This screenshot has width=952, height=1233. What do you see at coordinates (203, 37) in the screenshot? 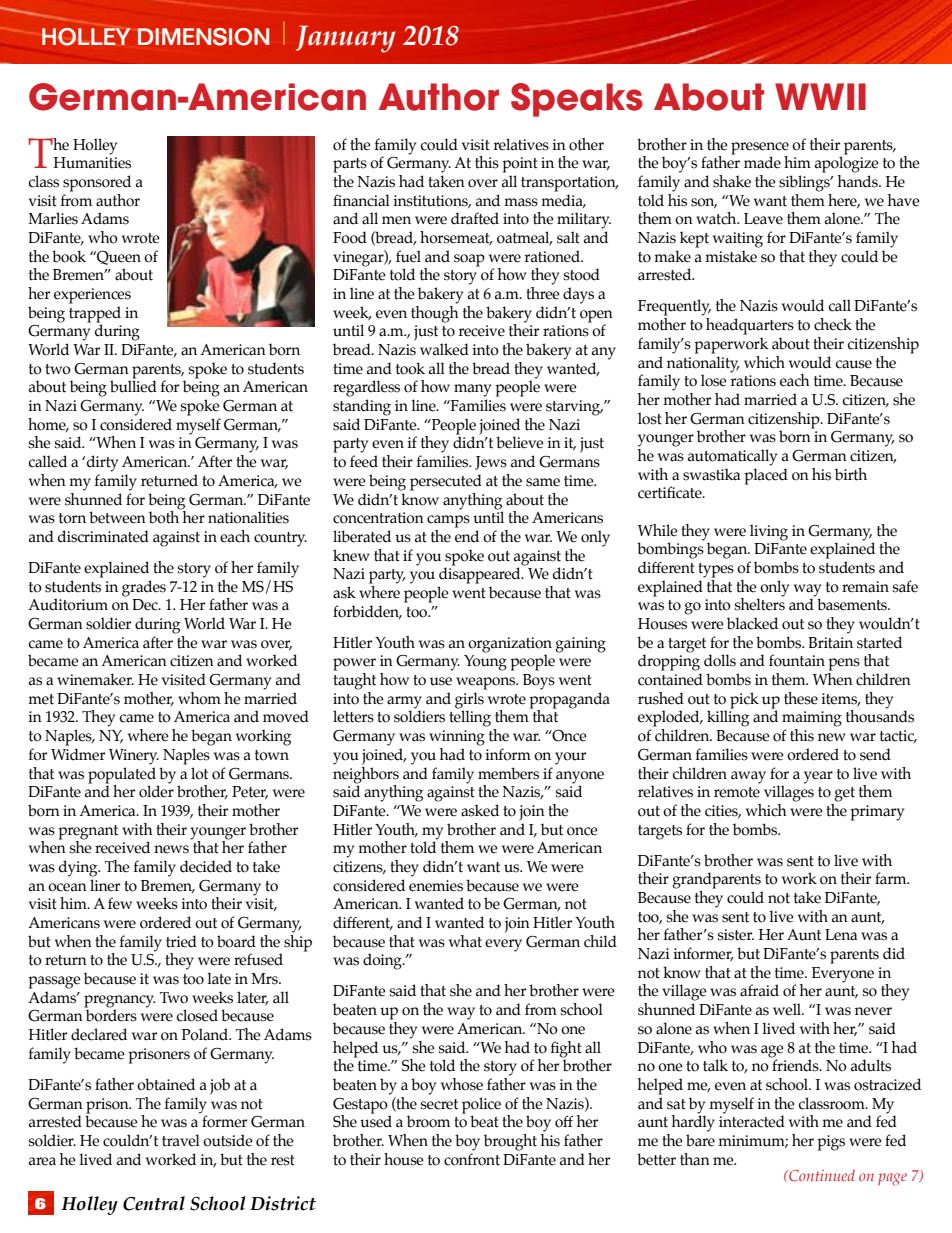
I see `Dimension` at bounding box center [203, 37].
